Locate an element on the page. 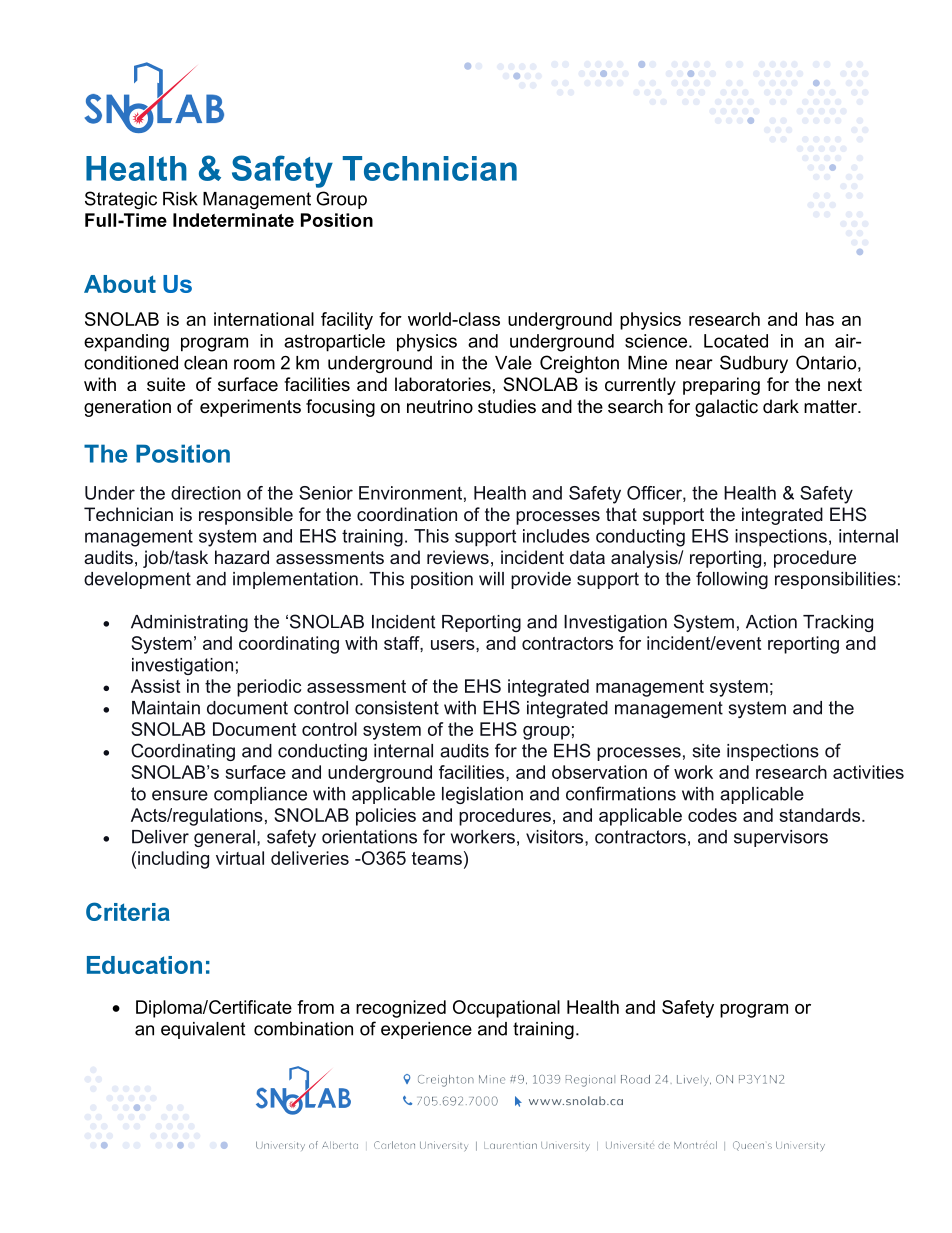 Image resolution: width=952 pixels, height=1233 pixels. Indeterminate is located at coordinates (233, 220).
